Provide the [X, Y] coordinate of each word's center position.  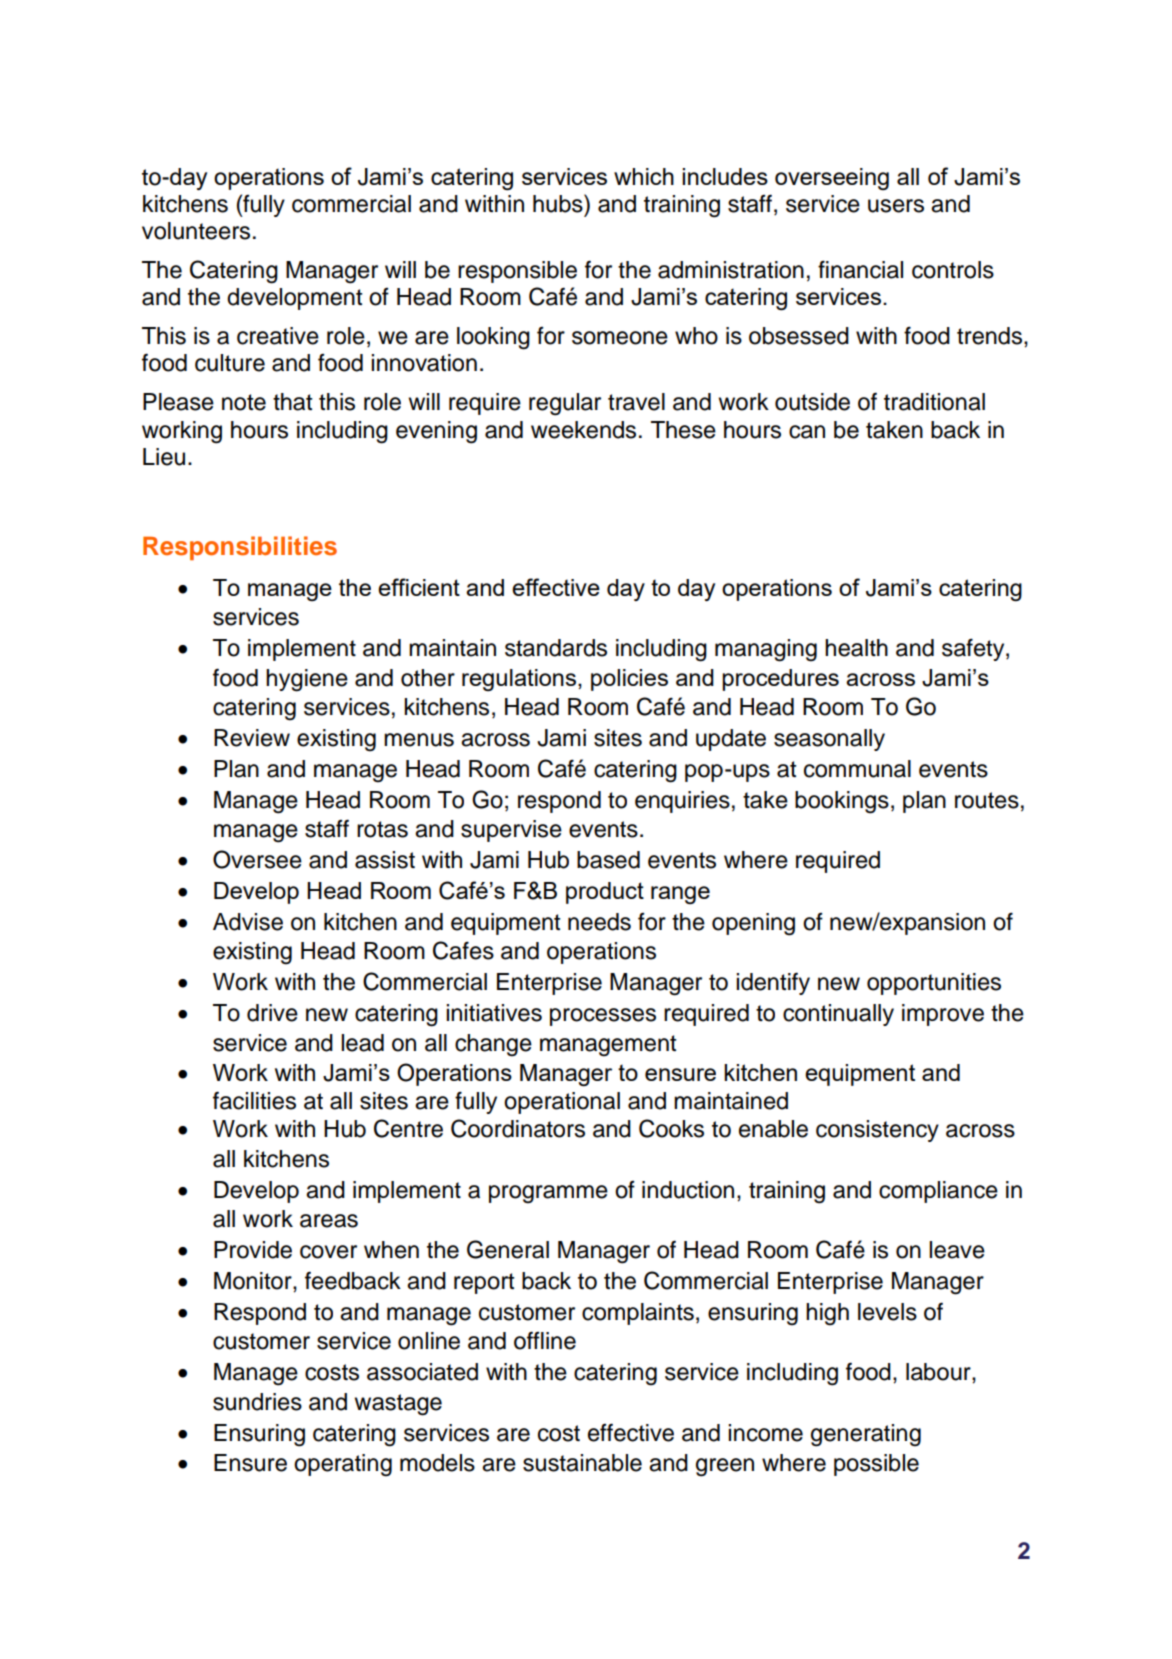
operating [343, 1465]
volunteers [196, 231]
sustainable [582, 1463]
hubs [559, 203]
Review [252, 738]
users [896, 206]
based [608, 860]
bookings [842, 802]
